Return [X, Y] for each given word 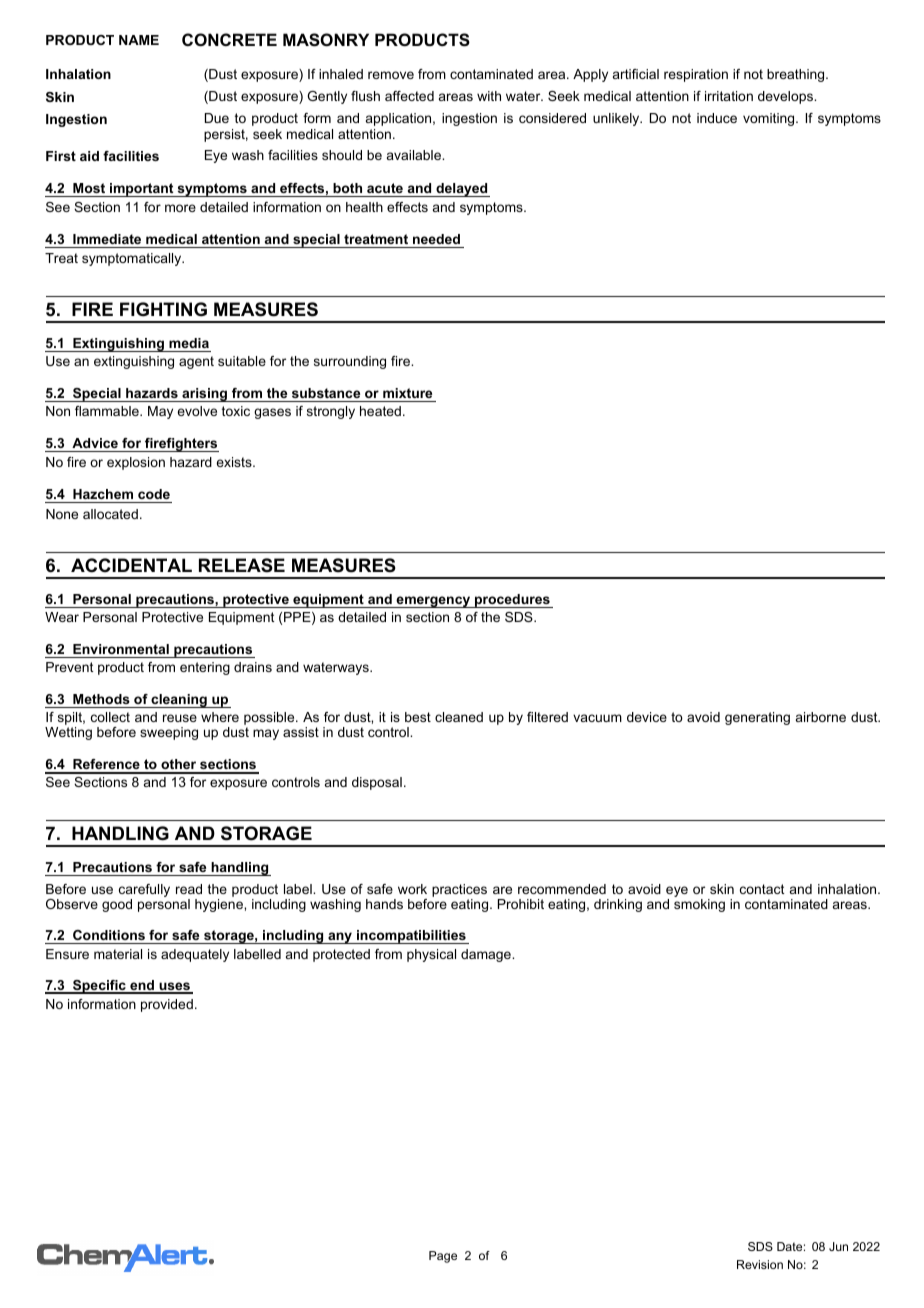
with [489, 96]
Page [443, 1257]
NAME [139, 40]
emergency [433, 602]
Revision [760, 1264]
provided [167, 1005]
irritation [729, 96]
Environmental [121, 649]
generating [757, 718]
